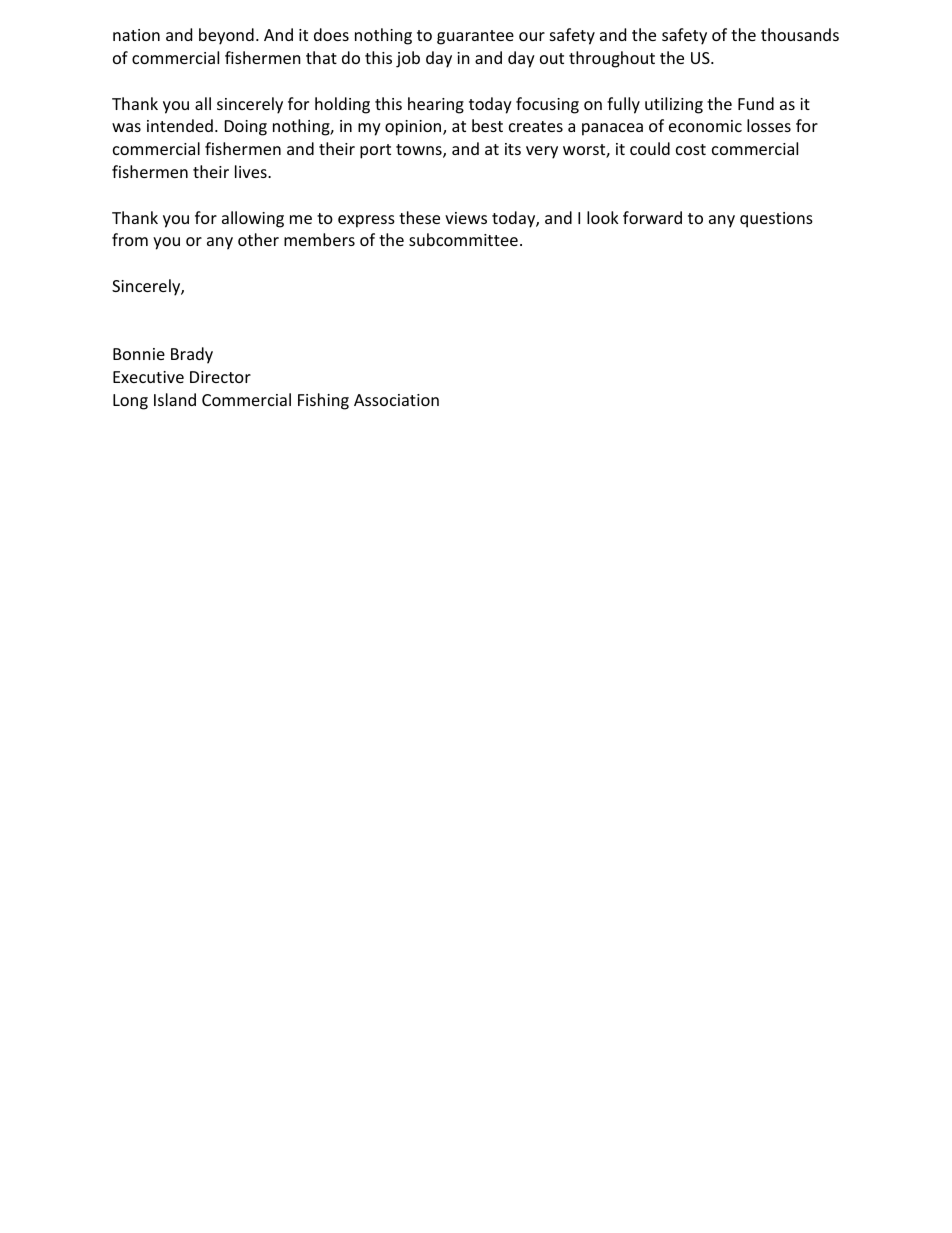 The image size is (952, 1233). Describe the element at coordinates (396, 400) in the page. I see `Association` at that location.
